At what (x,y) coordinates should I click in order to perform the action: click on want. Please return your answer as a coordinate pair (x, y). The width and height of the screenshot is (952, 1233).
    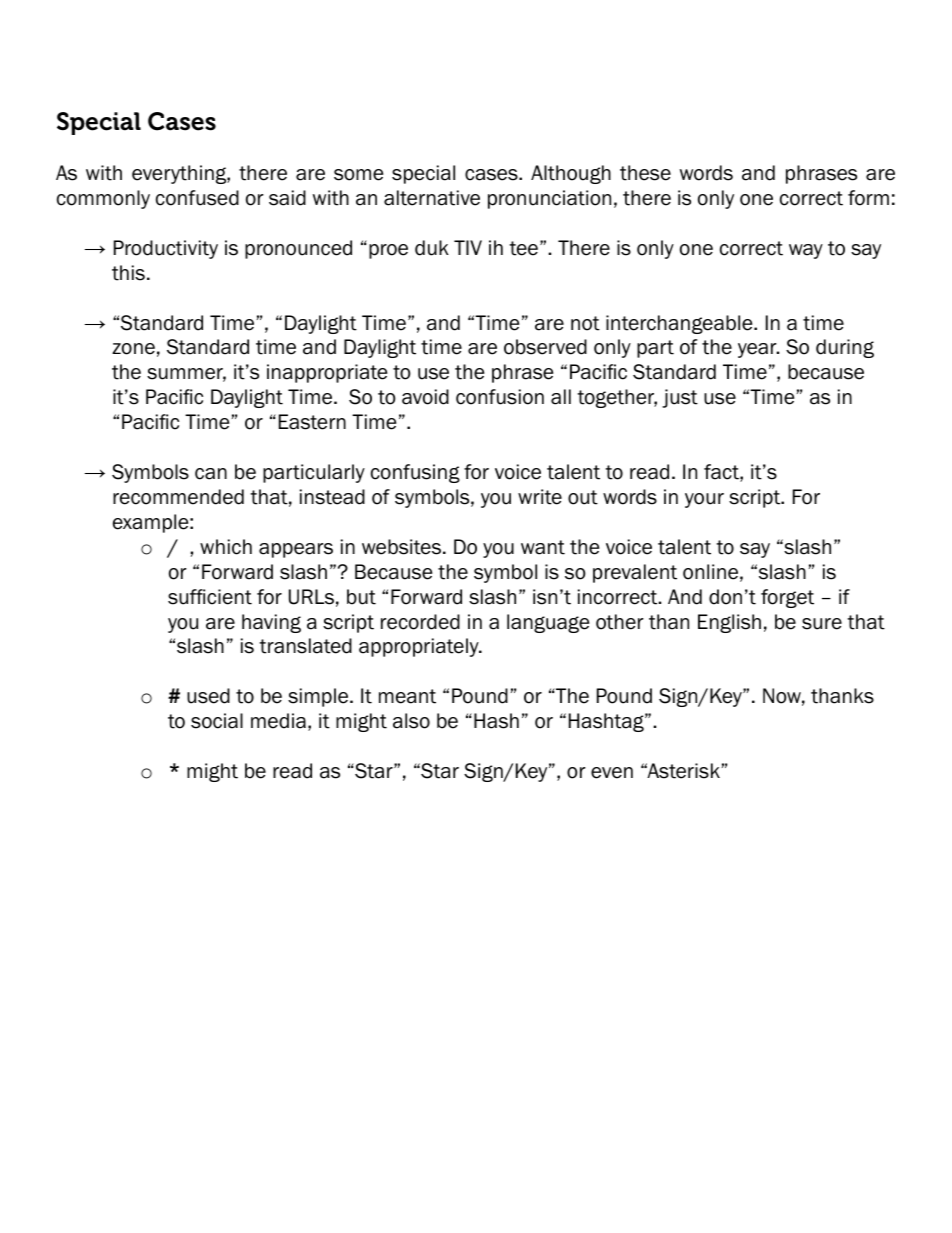
    Looking at the image, I should click on (543, 547).
